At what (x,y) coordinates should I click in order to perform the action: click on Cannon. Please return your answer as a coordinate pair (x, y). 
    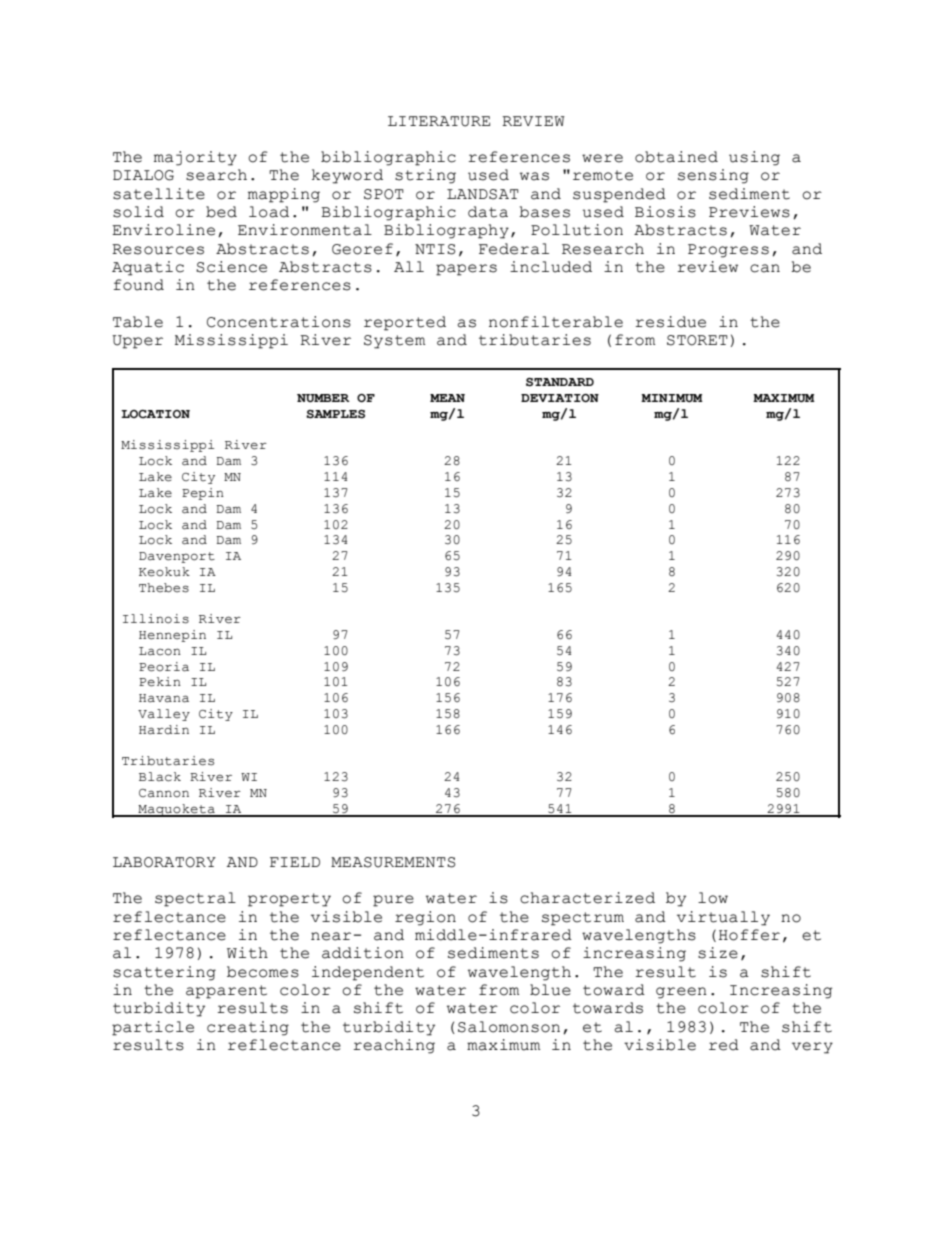
    Looking at the image, I should click on (164, 793).
